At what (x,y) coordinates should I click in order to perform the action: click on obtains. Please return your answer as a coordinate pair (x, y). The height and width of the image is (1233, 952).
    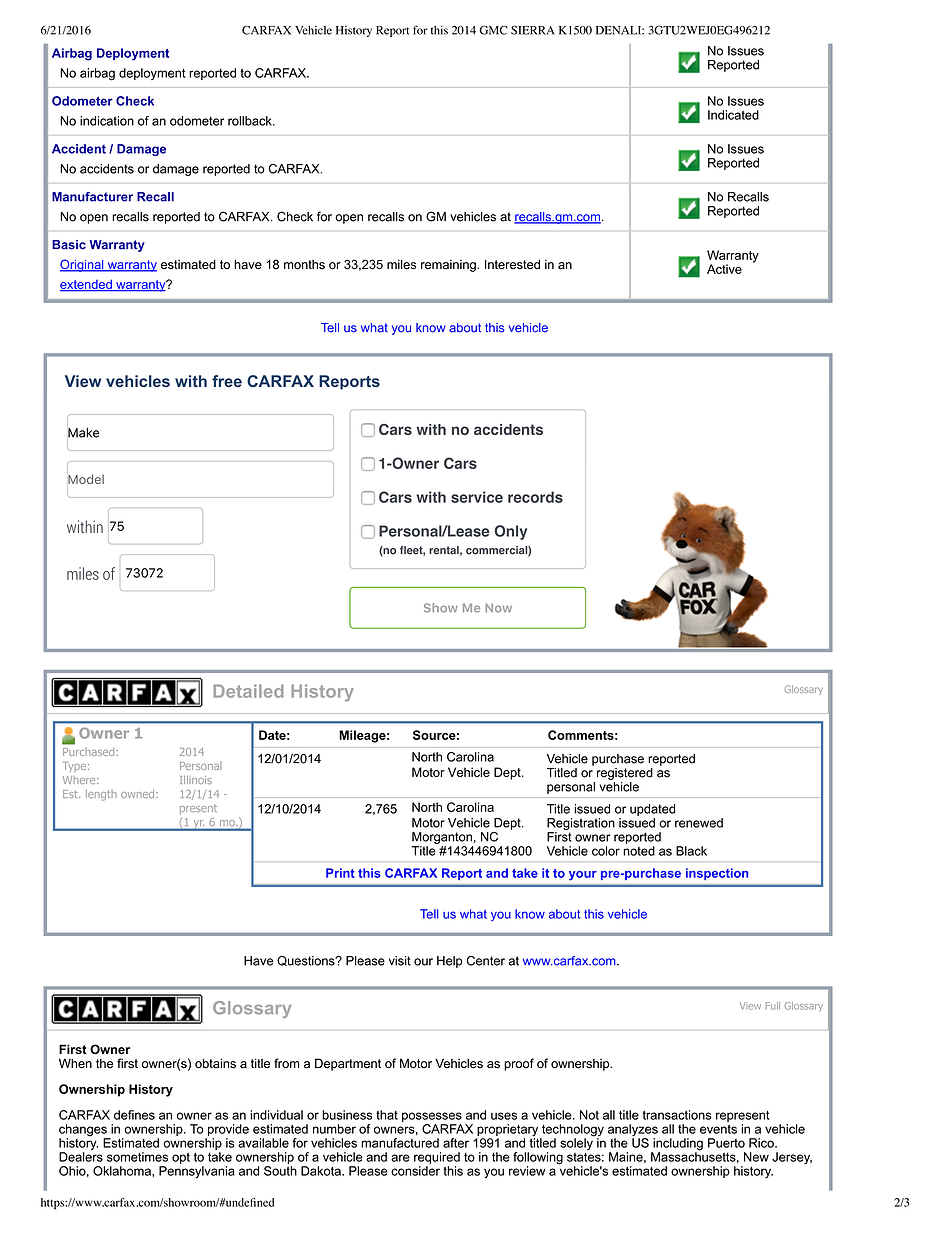
    Looking at the image, I should click on (215, 1063).
